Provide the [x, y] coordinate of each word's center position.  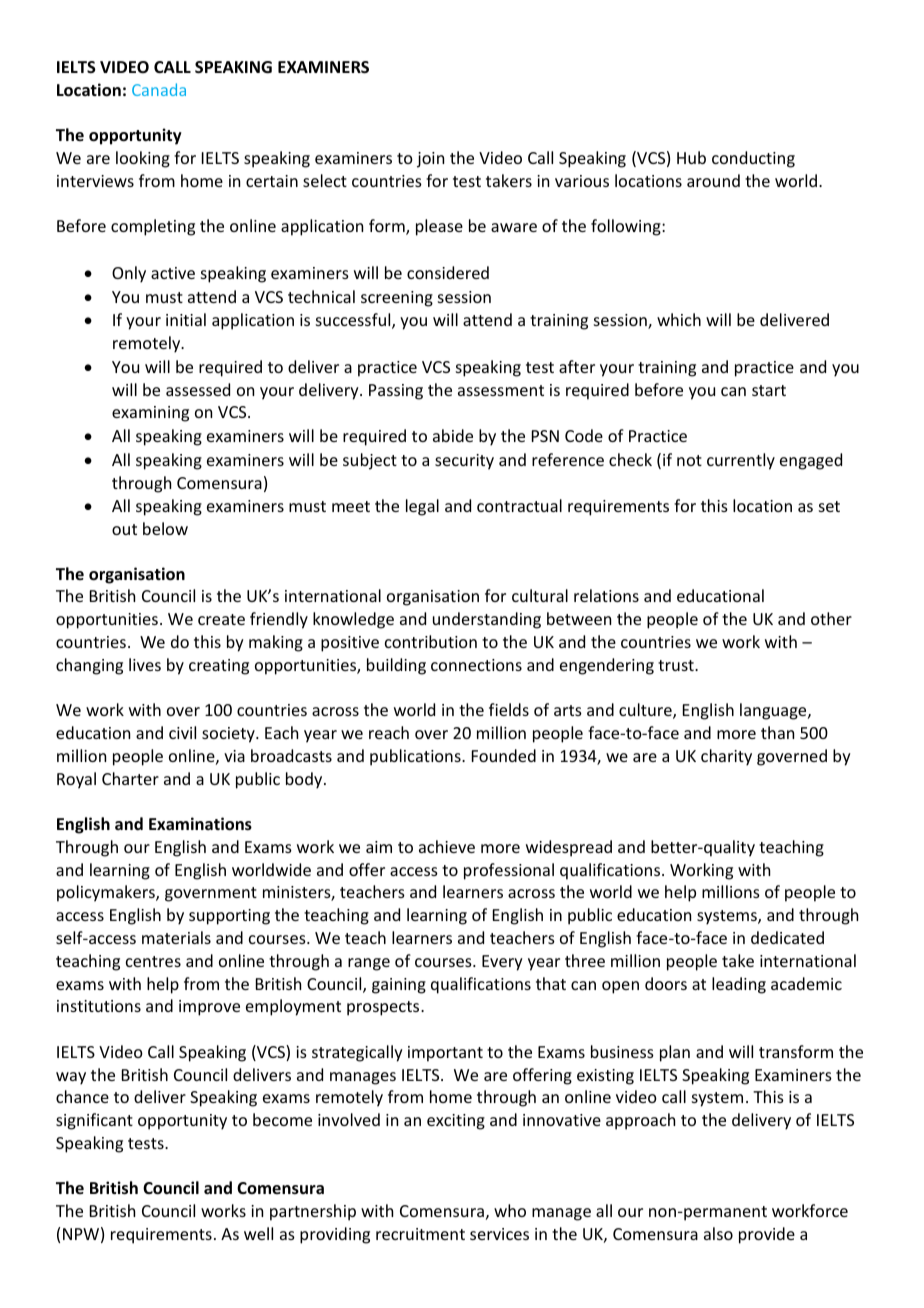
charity [726, 757]
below [165, 528]
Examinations [200, 824]
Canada [159, 89]
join [430, 160]
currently [741, 461]
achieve [447, 846]
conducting [753, 159]
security [464, 462]
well [258, 1233]
